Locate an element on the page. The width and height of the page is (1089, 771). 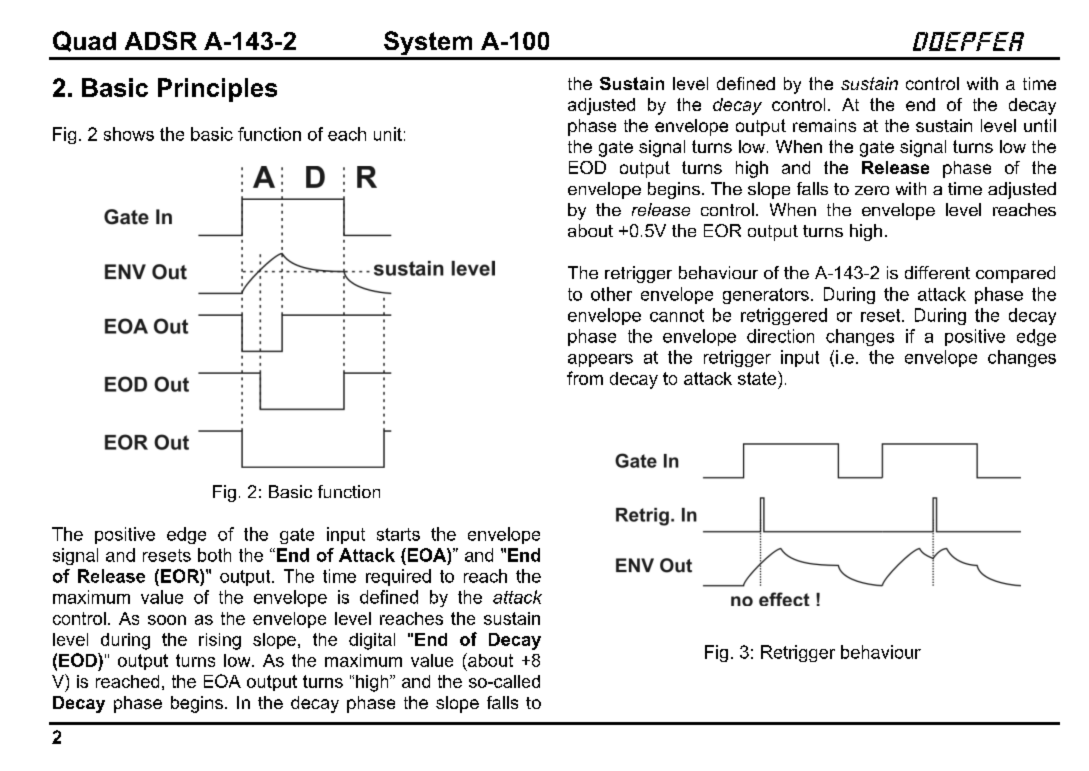
zero is located at coordinates (872, 190).
